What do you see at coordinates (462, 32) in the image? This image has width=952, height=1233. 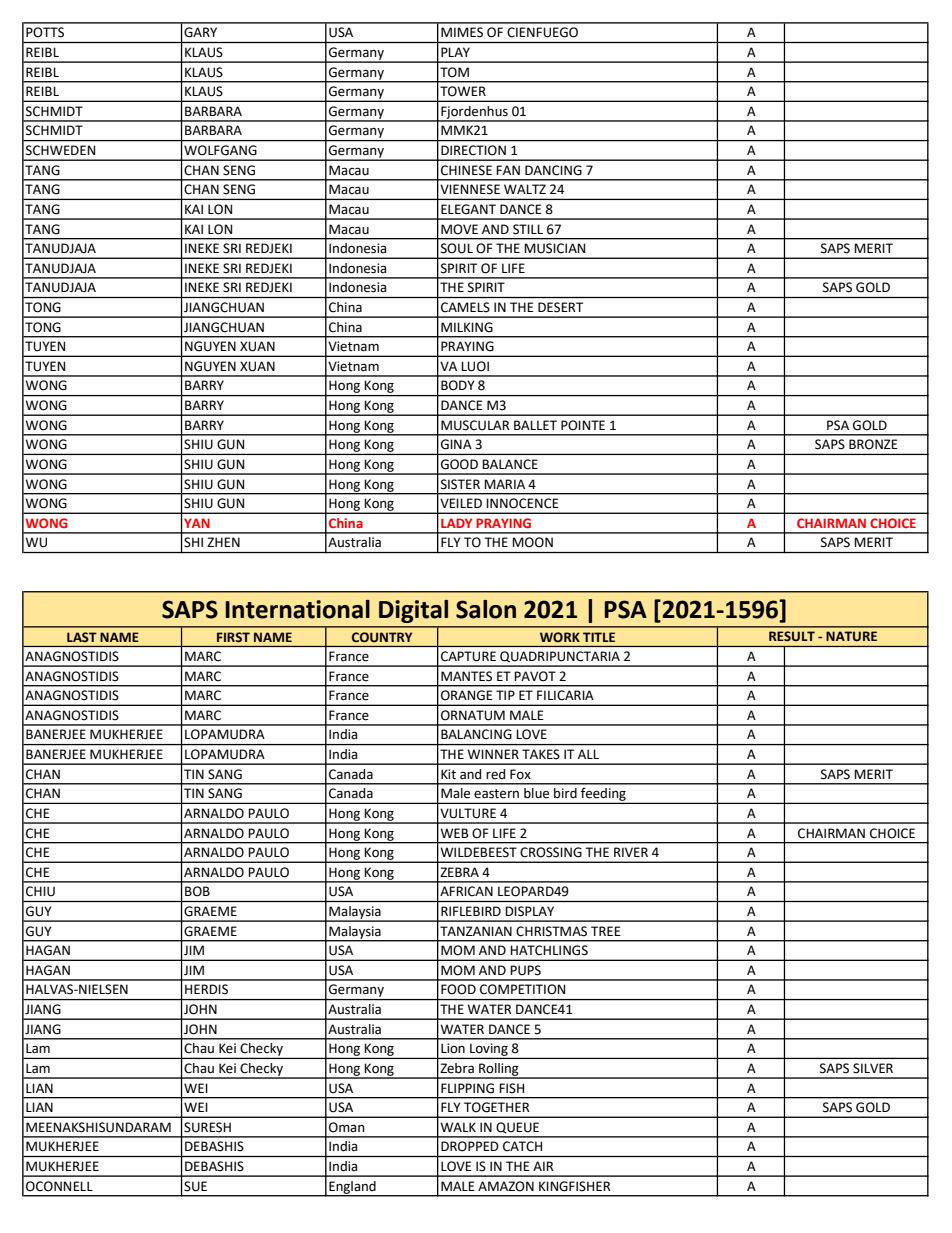 I see `MIMES` at bounding box center [462, 32].
